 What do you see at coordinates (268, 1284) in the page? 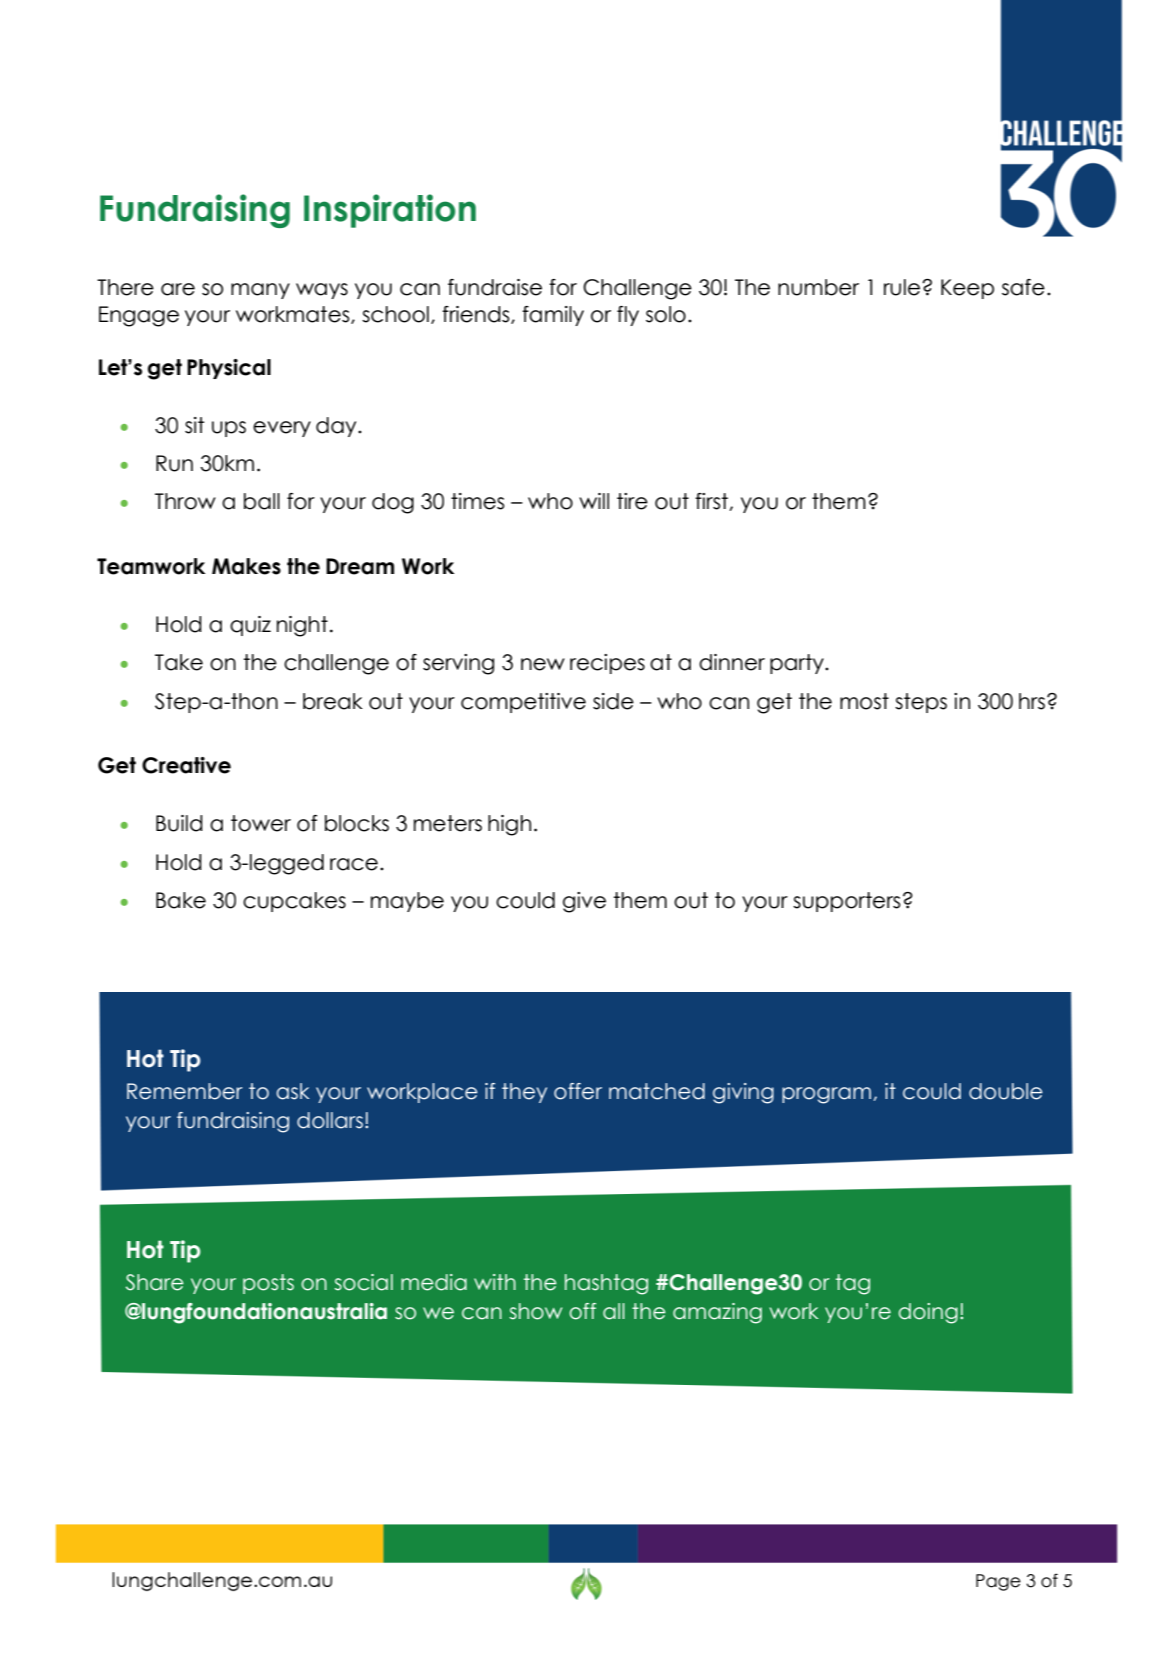
I see `posts` at bounding box center [268, 1284].
